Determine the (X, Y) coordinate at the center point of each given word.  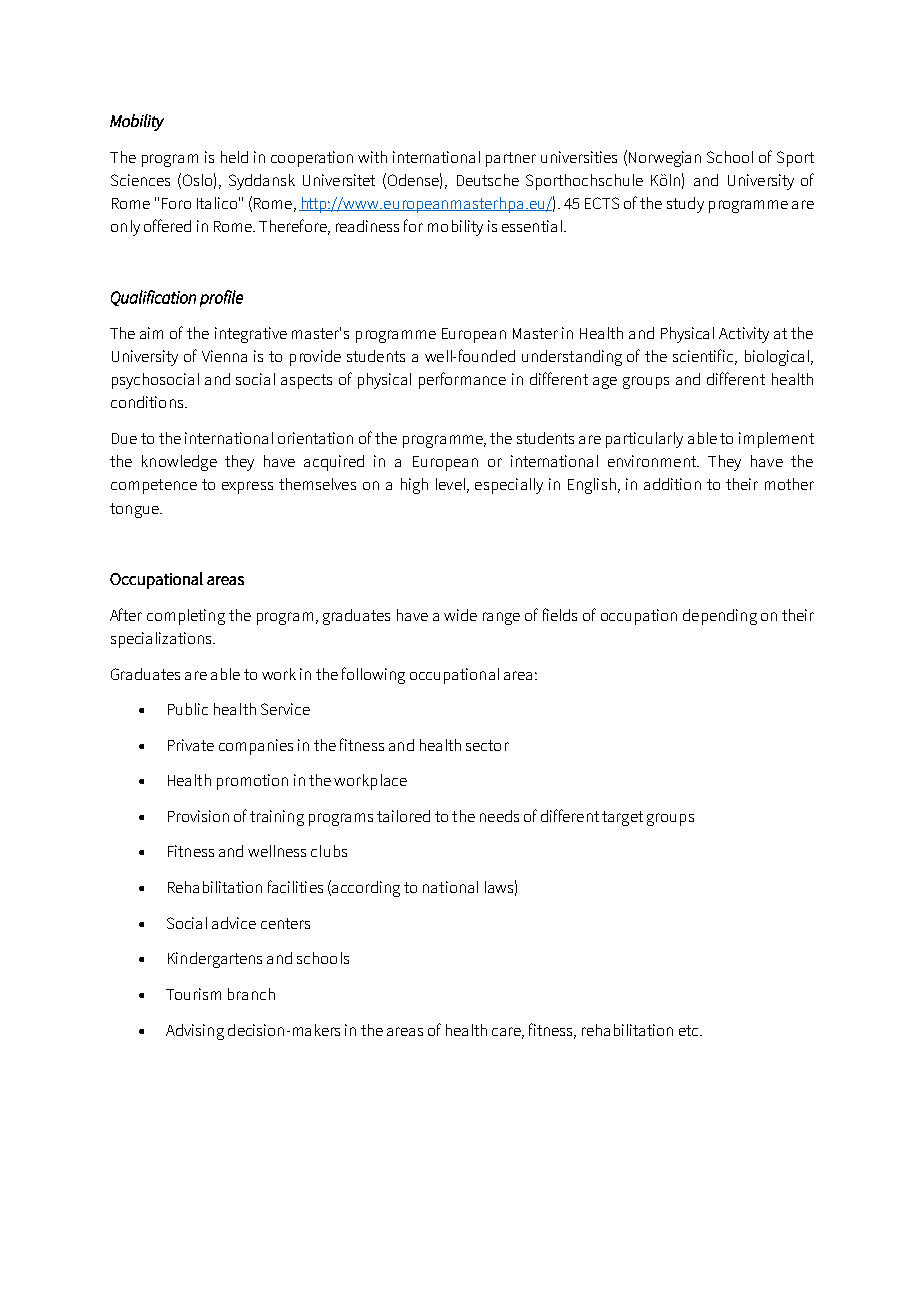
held (234, 157)
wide (460, 615)
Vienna (224, 356)
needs (499, 816)
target (622, 818)
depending (720, 617)
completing (186, 617)
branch (251, 994)
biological (778, 358)
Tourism (193, 994)
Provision (198, 816)
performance (462, 380)
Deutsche (488, 180)
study (685, 205)
